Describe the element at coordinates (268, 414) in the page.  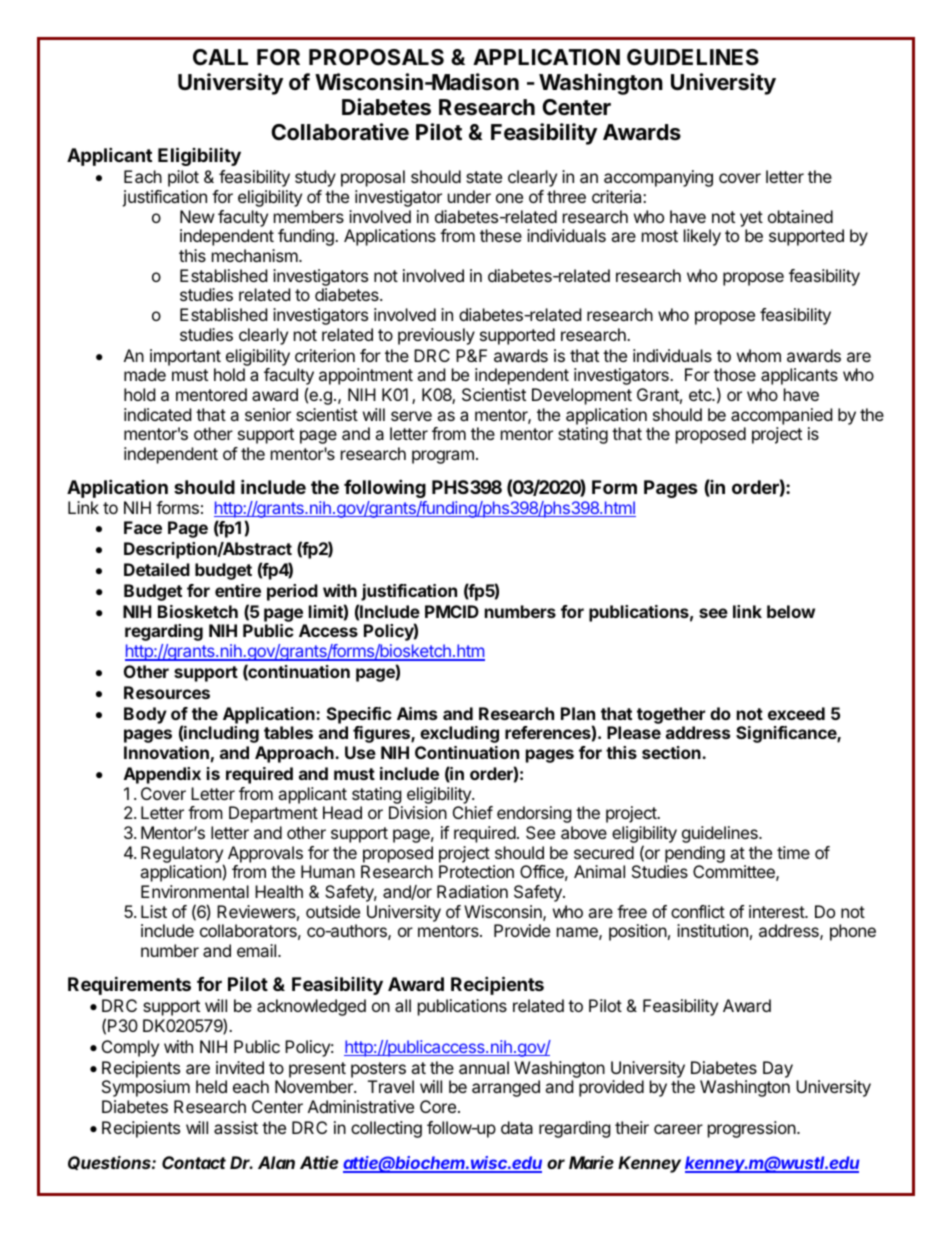
I see `senior` at that location.
